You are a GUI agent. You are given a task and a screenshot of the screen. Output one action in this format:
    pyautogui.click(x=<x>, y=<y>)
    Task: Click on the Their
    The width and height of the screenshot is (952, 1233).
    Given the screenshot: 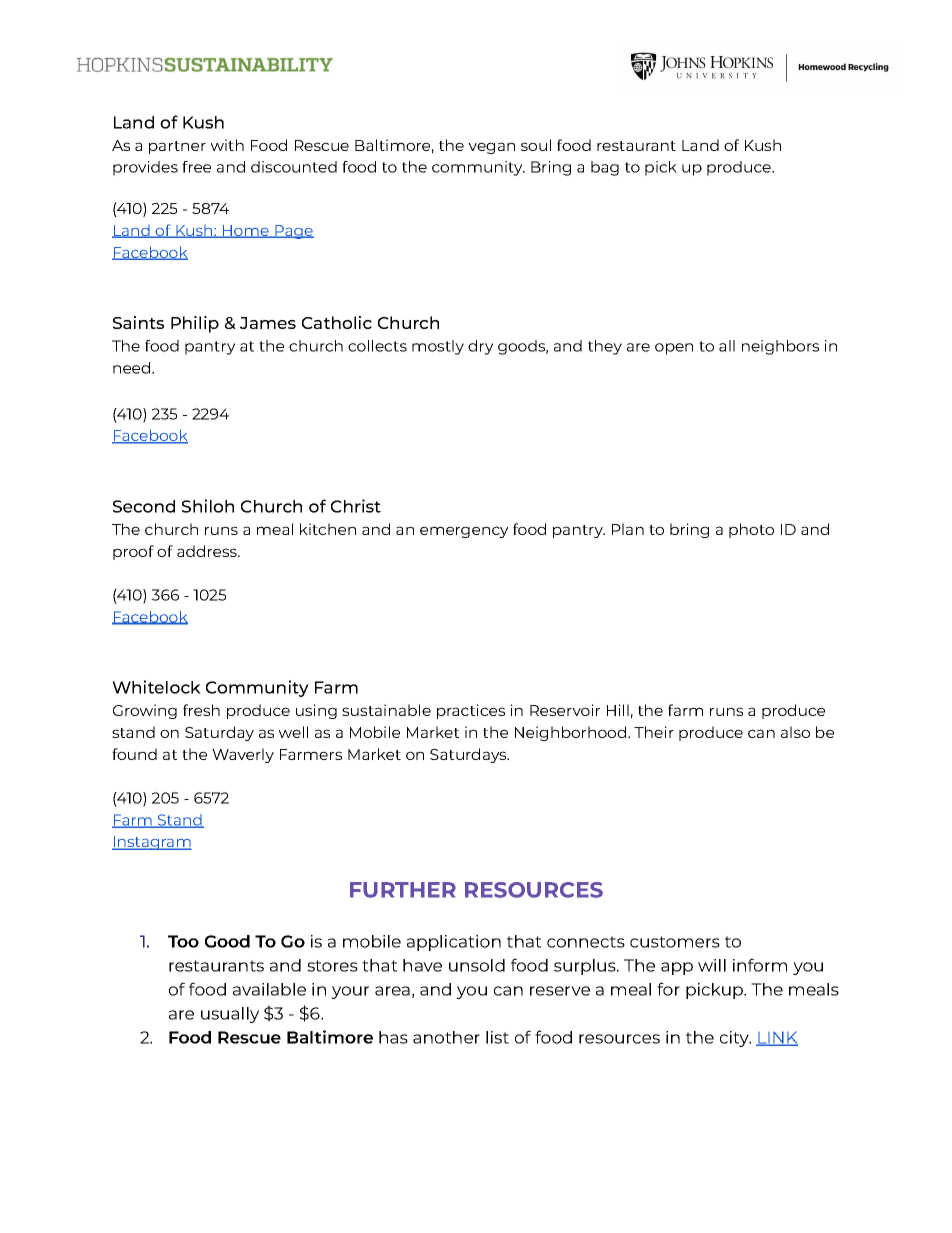 What is the action you would take?
    pyautogui.click(x=654, y=732)
